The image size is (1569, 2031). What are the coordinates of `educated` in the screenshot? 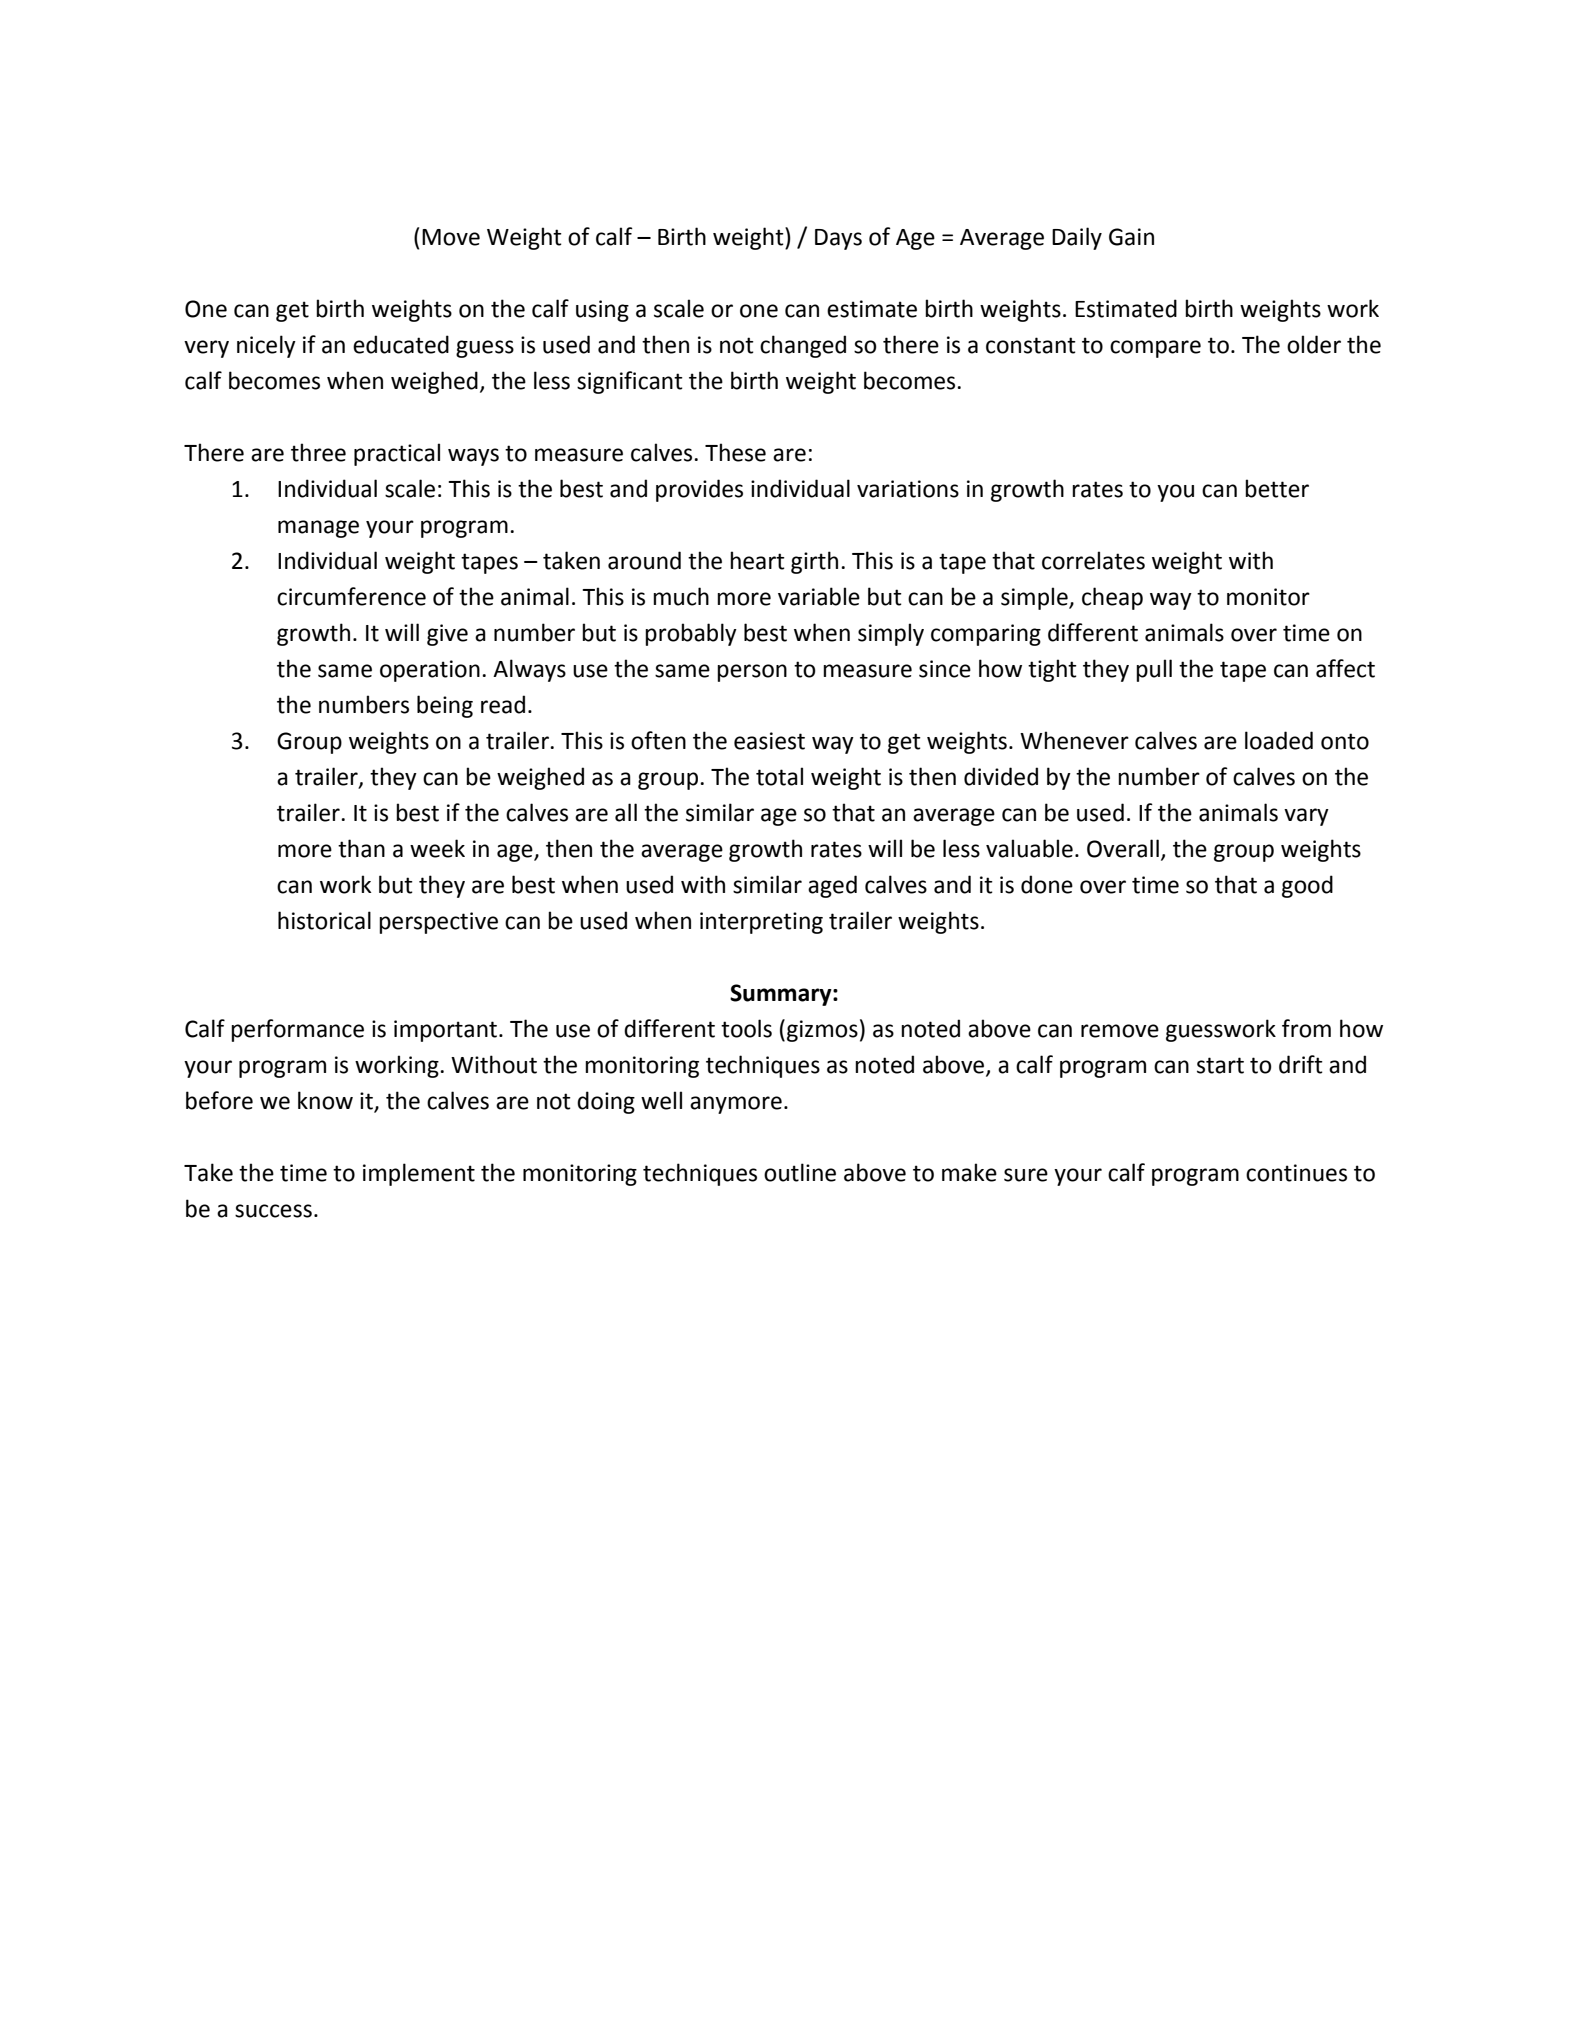 It's located at (401, 344).
